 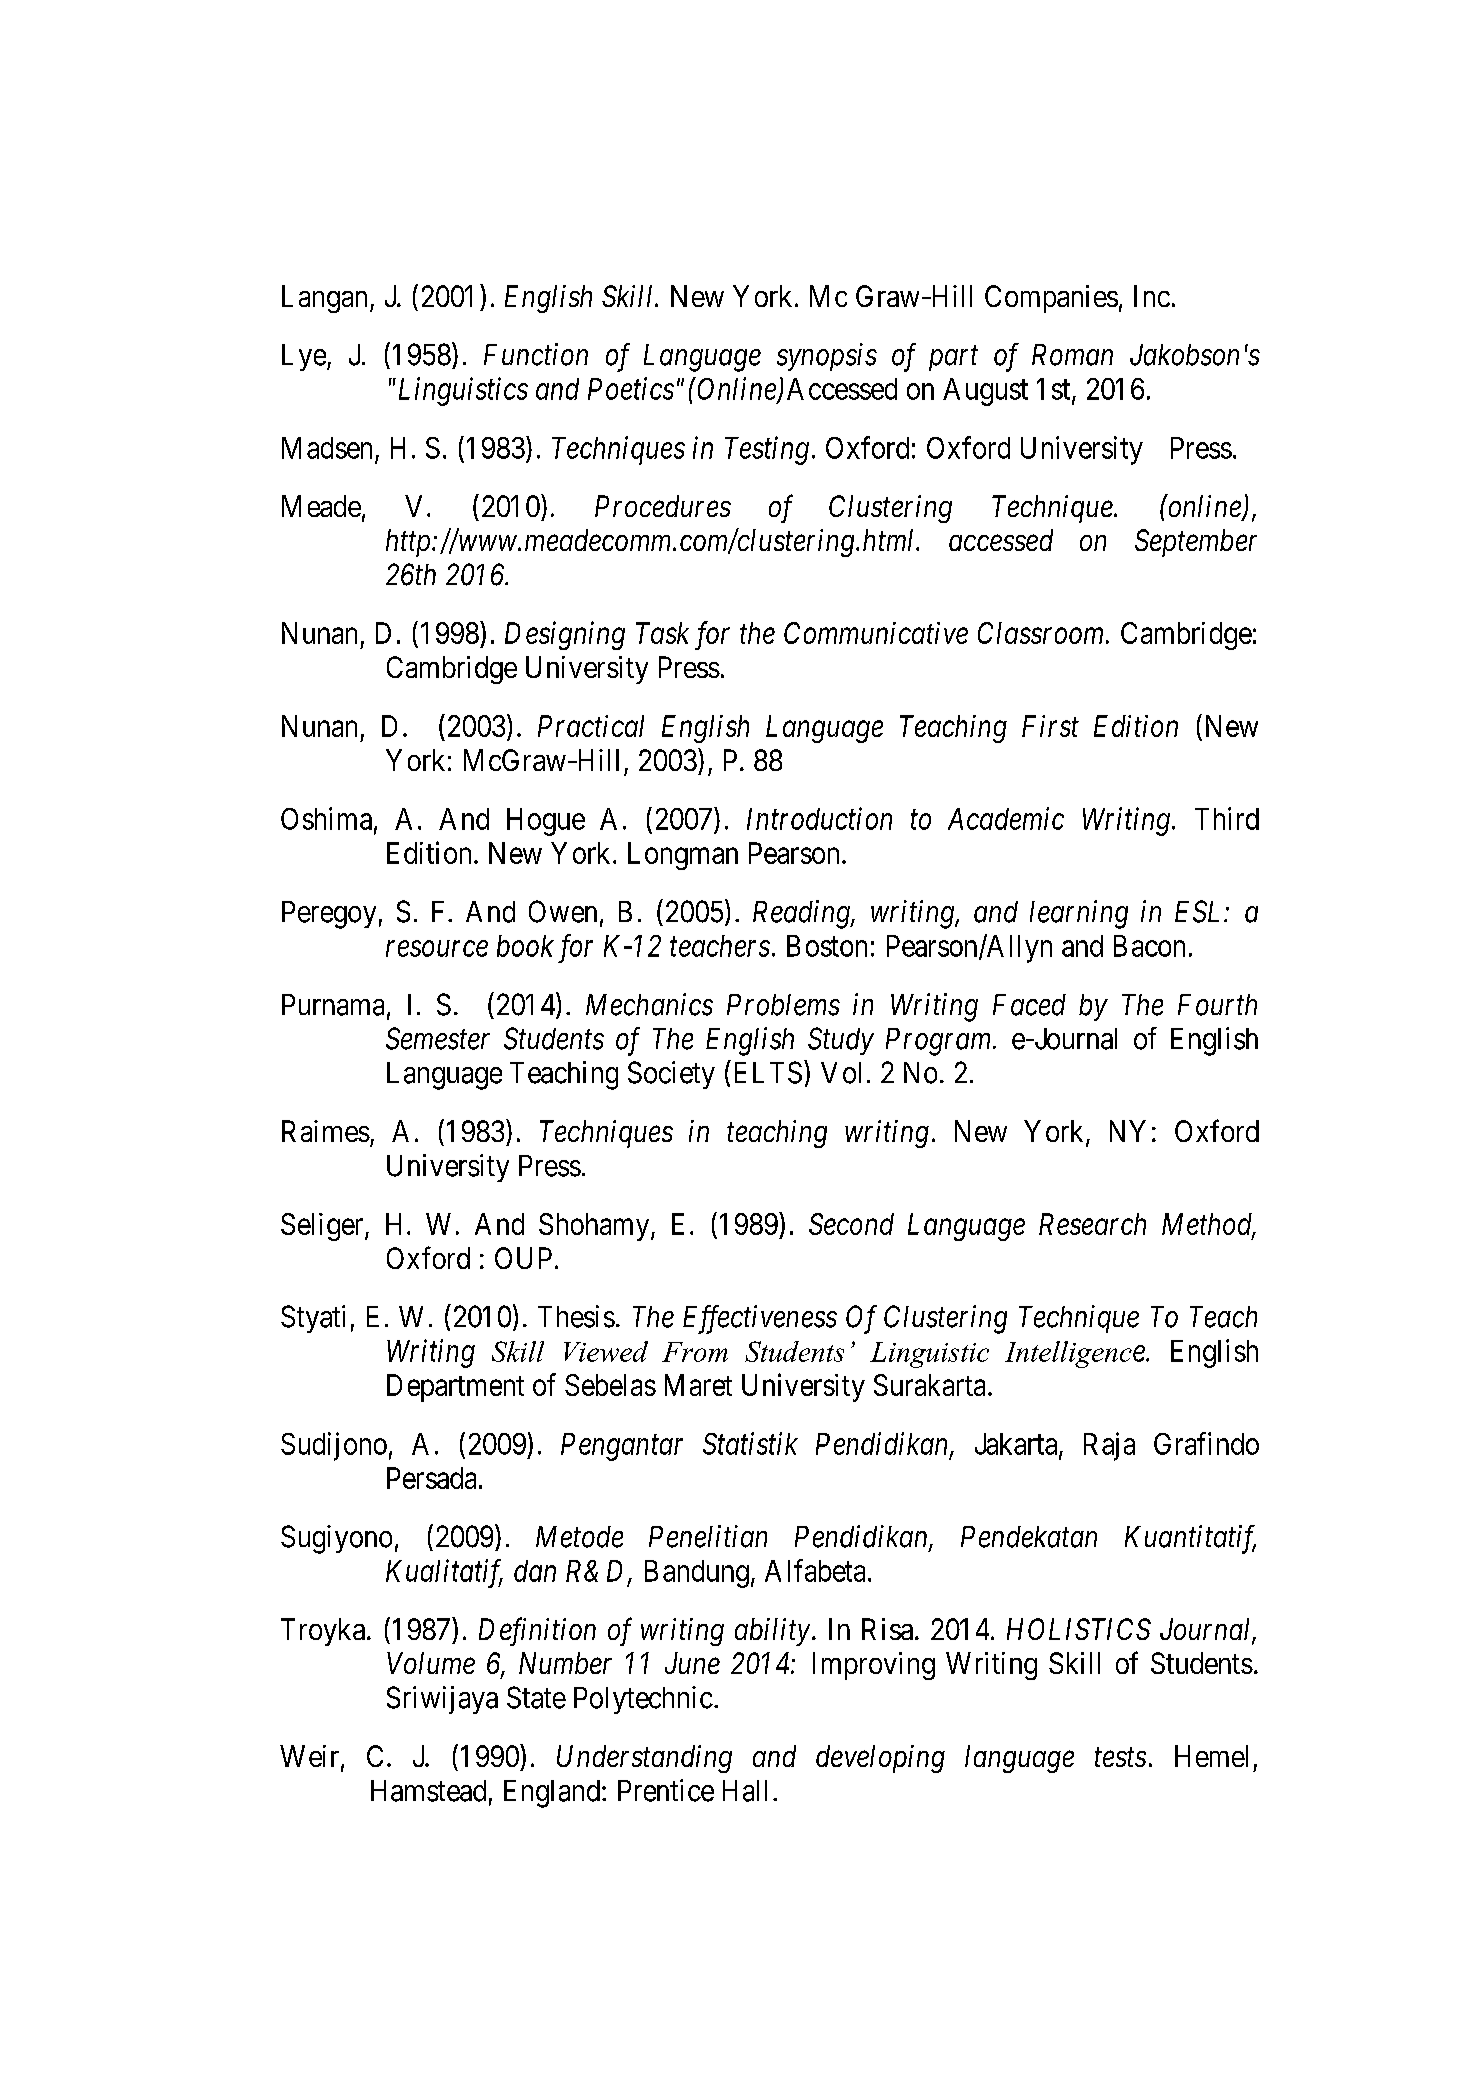 I want to click on Statistik, so click(x=750, y=1443).
